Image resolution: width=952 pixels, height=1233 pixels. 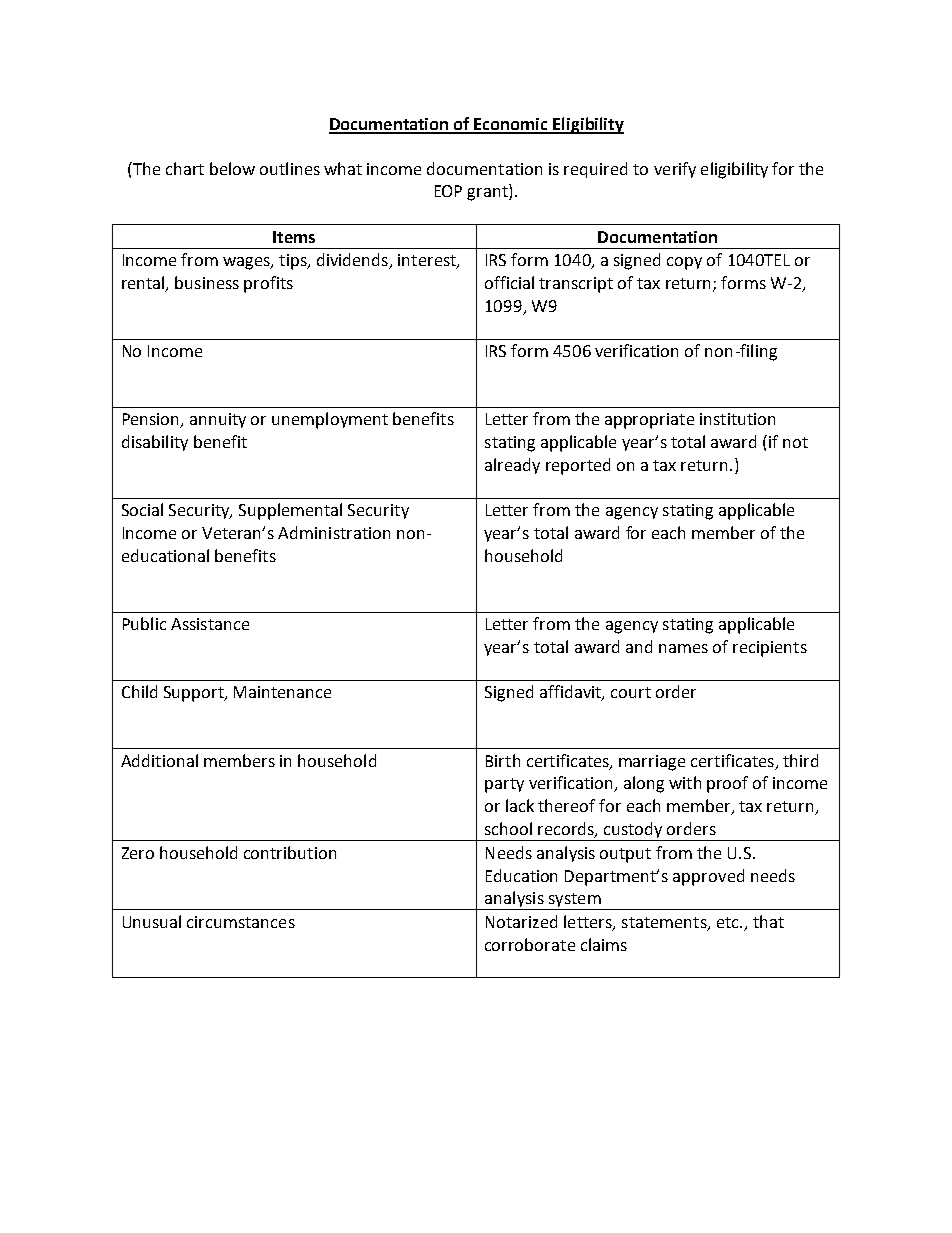 What do you see at coordinates (509, 282) in the screenshot?
I see `official` at bounding box center [509, 282].
